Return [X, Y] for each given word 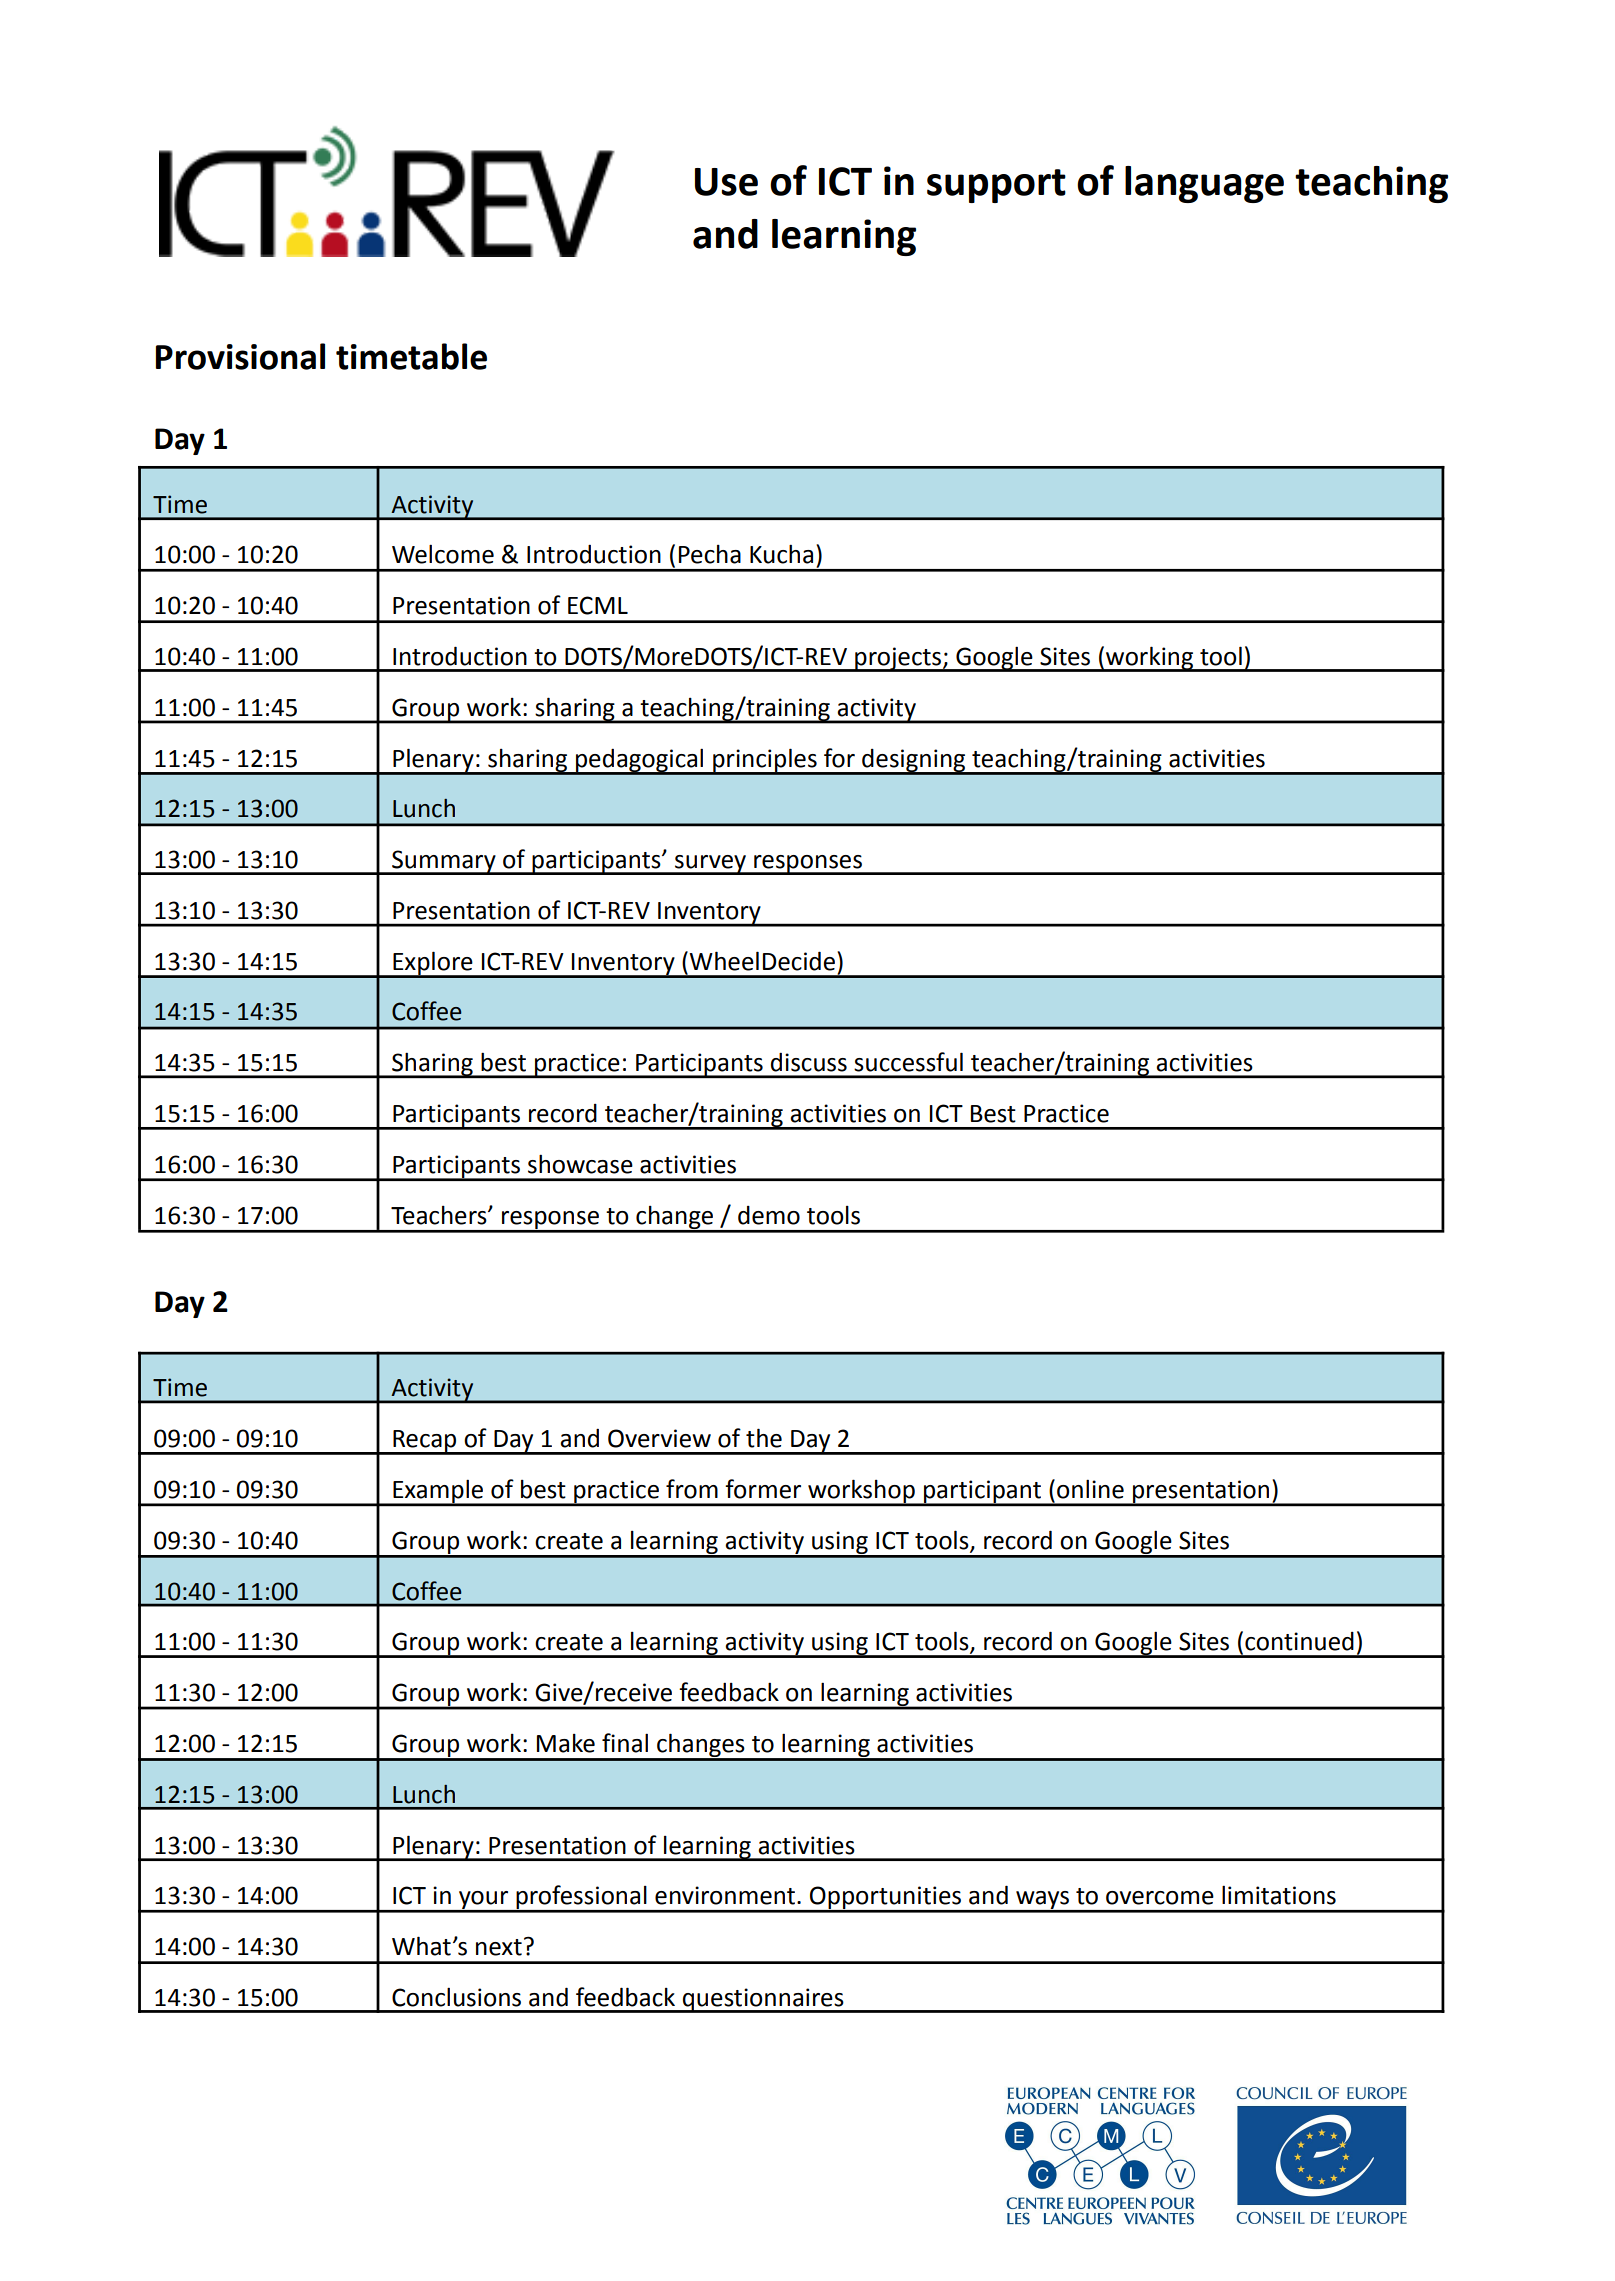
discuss [809, 1062]
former [763, 1489]
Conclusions [456, 1997]
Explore [433, 964]
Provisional [240, 356]
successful [908, 1062]
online [1090, 1489]
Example [438, 1492]
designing [914, 761]
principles [765, 761]
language [1204, 184]
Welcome [443, 554]
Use [726, 182]
